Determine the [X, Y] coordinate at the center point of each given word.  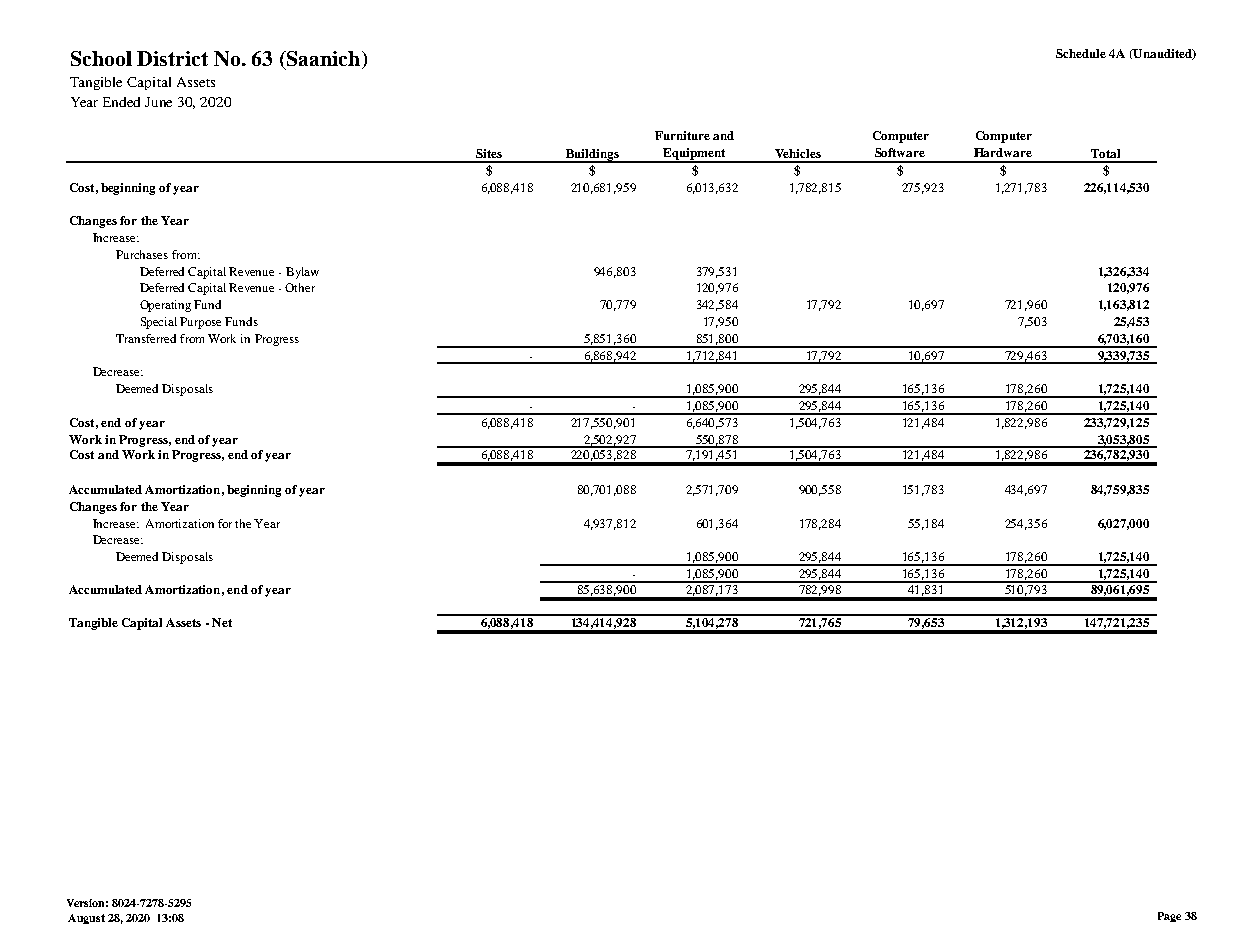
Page [1169, 917]
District [172, 58]
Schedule [1081, 53]
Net [222, 622]
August [86, 919]
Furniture [682, 135]
